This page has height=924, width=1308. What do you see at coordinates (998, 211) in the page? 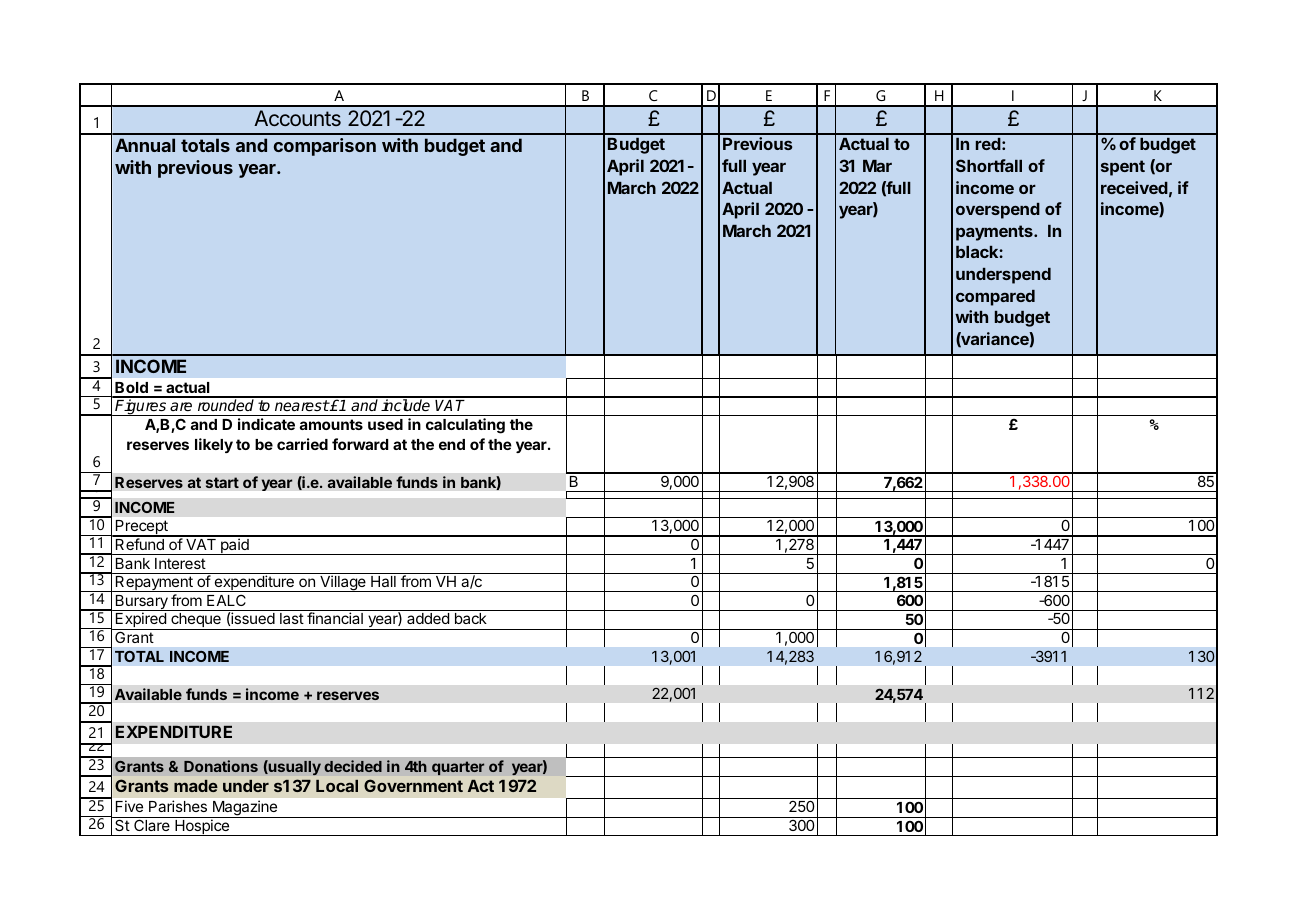
I see `overspend` at bounding box center [998, 211].
